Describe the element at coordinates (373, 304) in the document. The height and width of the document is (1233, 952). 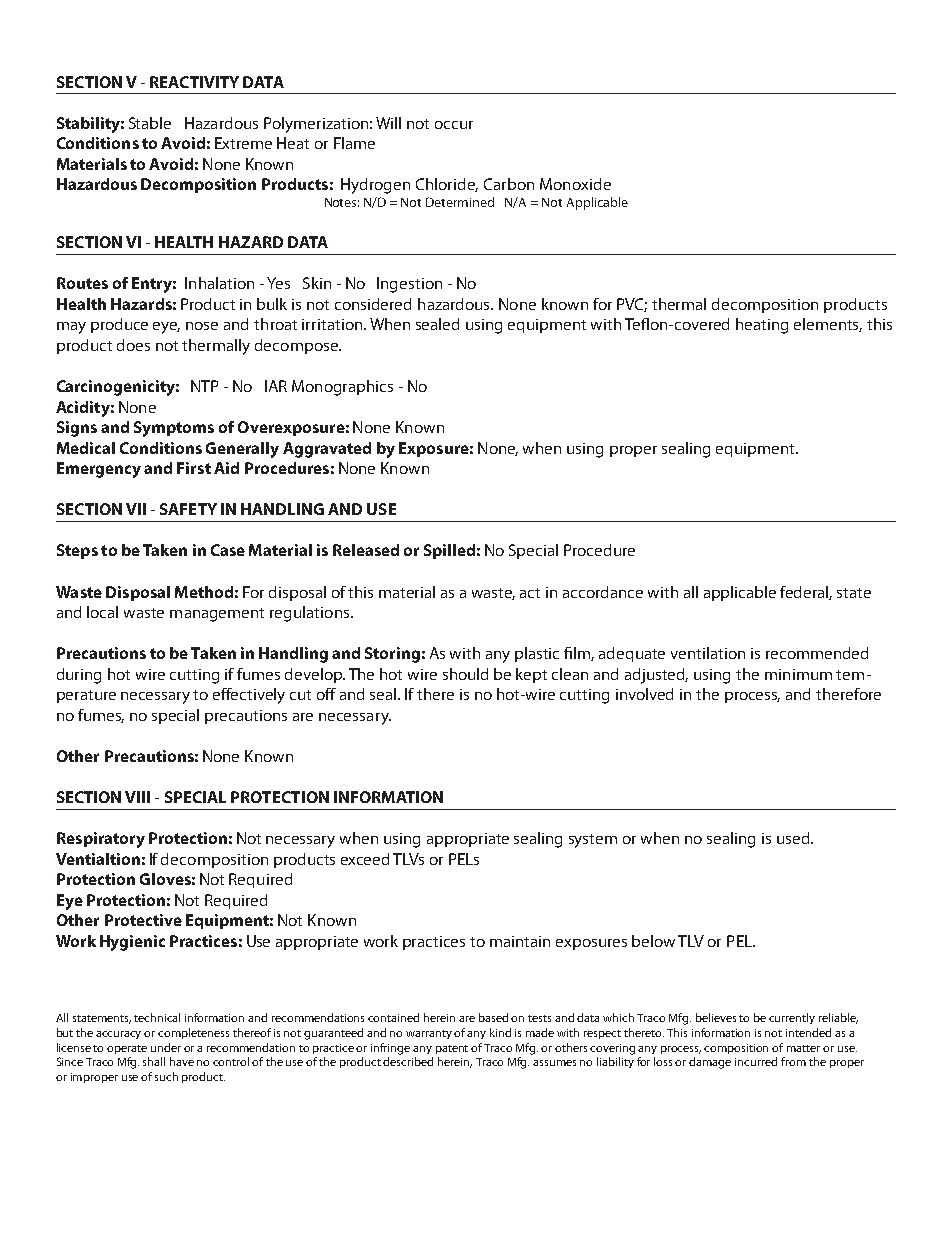
I see `considered` at that location.
